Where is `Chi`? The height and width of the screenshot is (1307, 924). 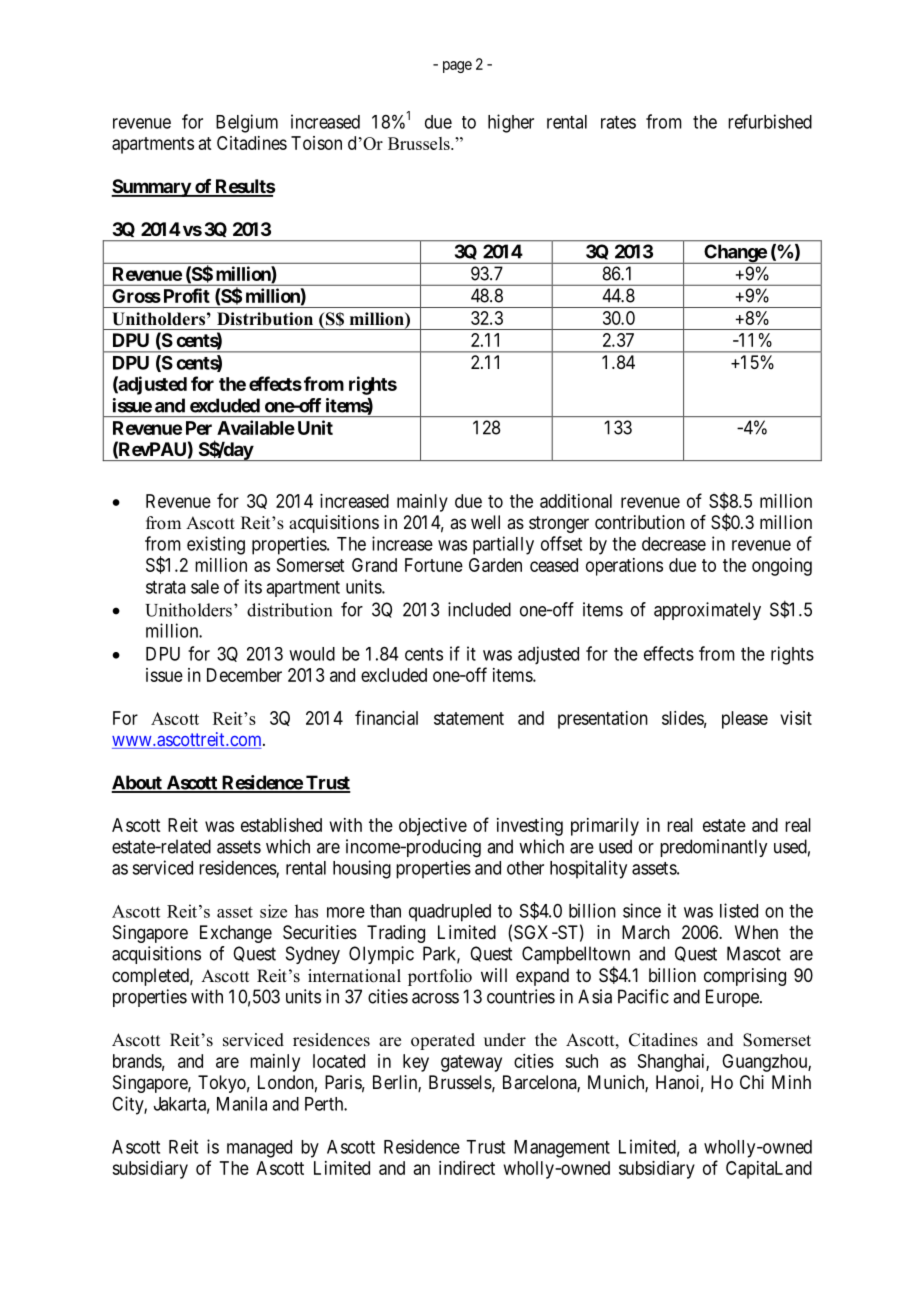
Chi is located at coordinates (752, 1082).
